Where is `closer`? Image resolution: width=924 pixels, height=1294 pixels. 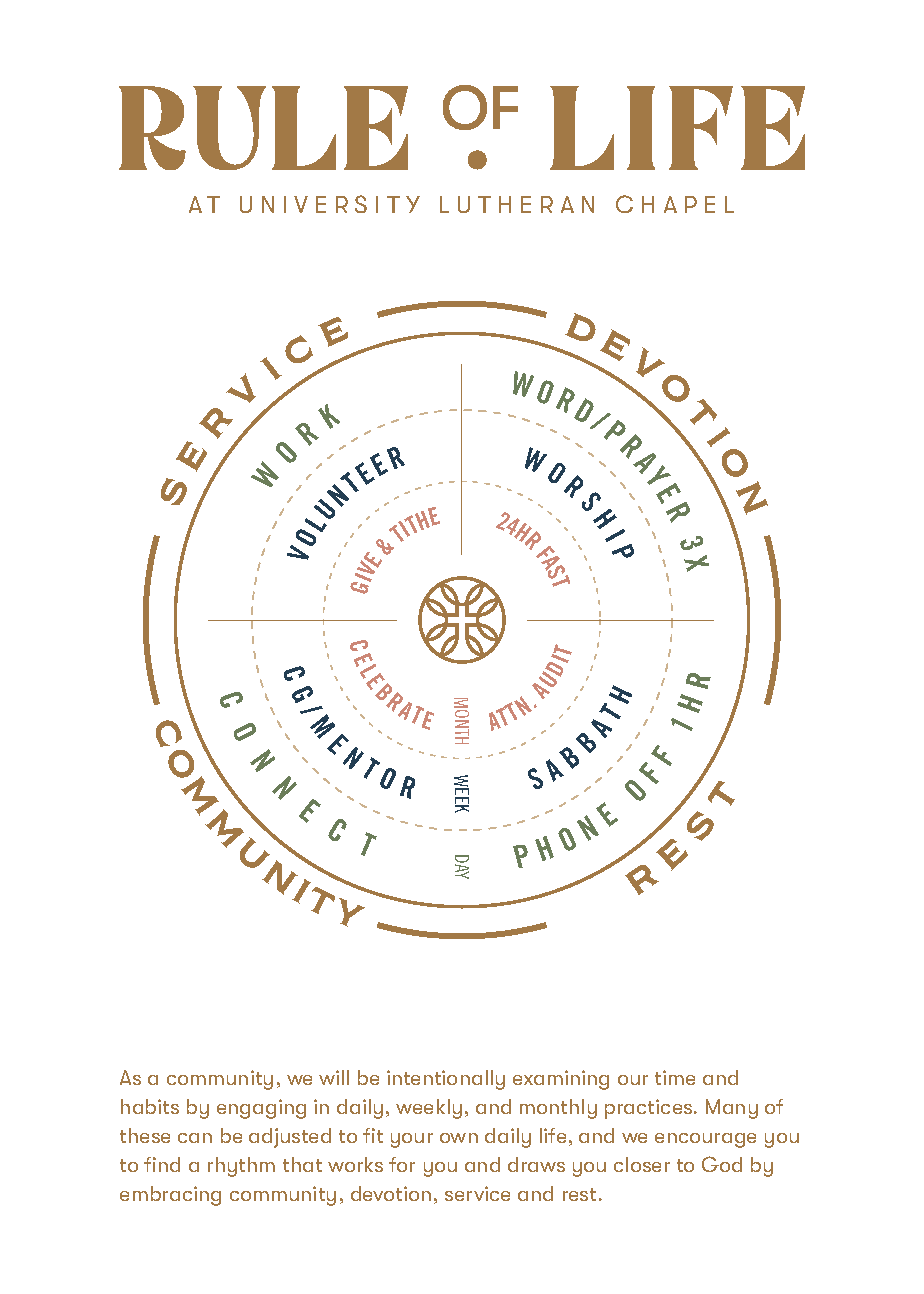
closer is located at coordinates (642, 1164).
